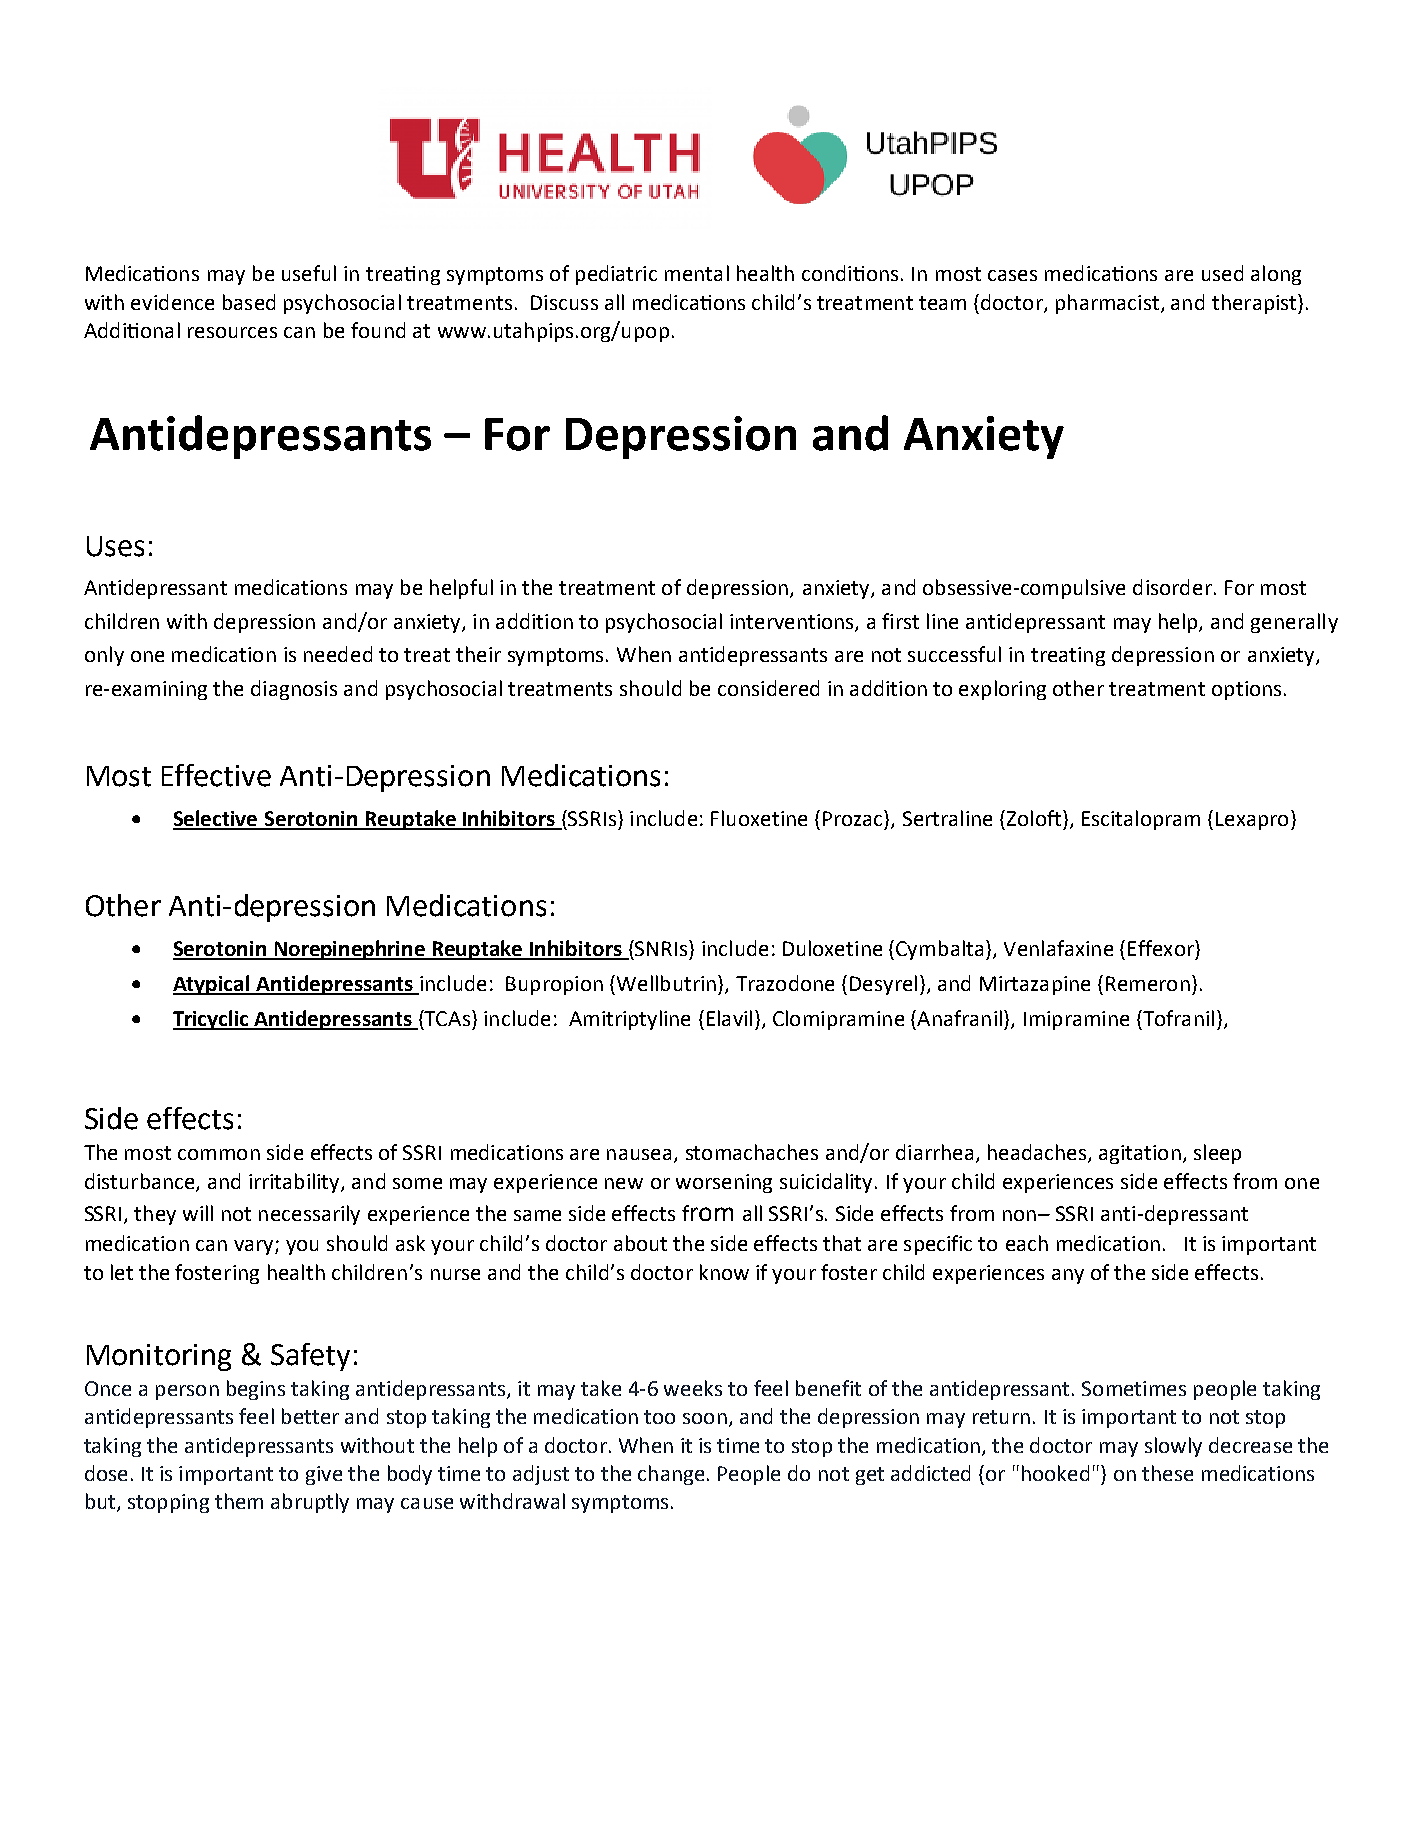 The width and height of the document is (1425, 1845). Describe the element at coordinates (1177, 1018) in the document. I see `Tofranil` at that location.
